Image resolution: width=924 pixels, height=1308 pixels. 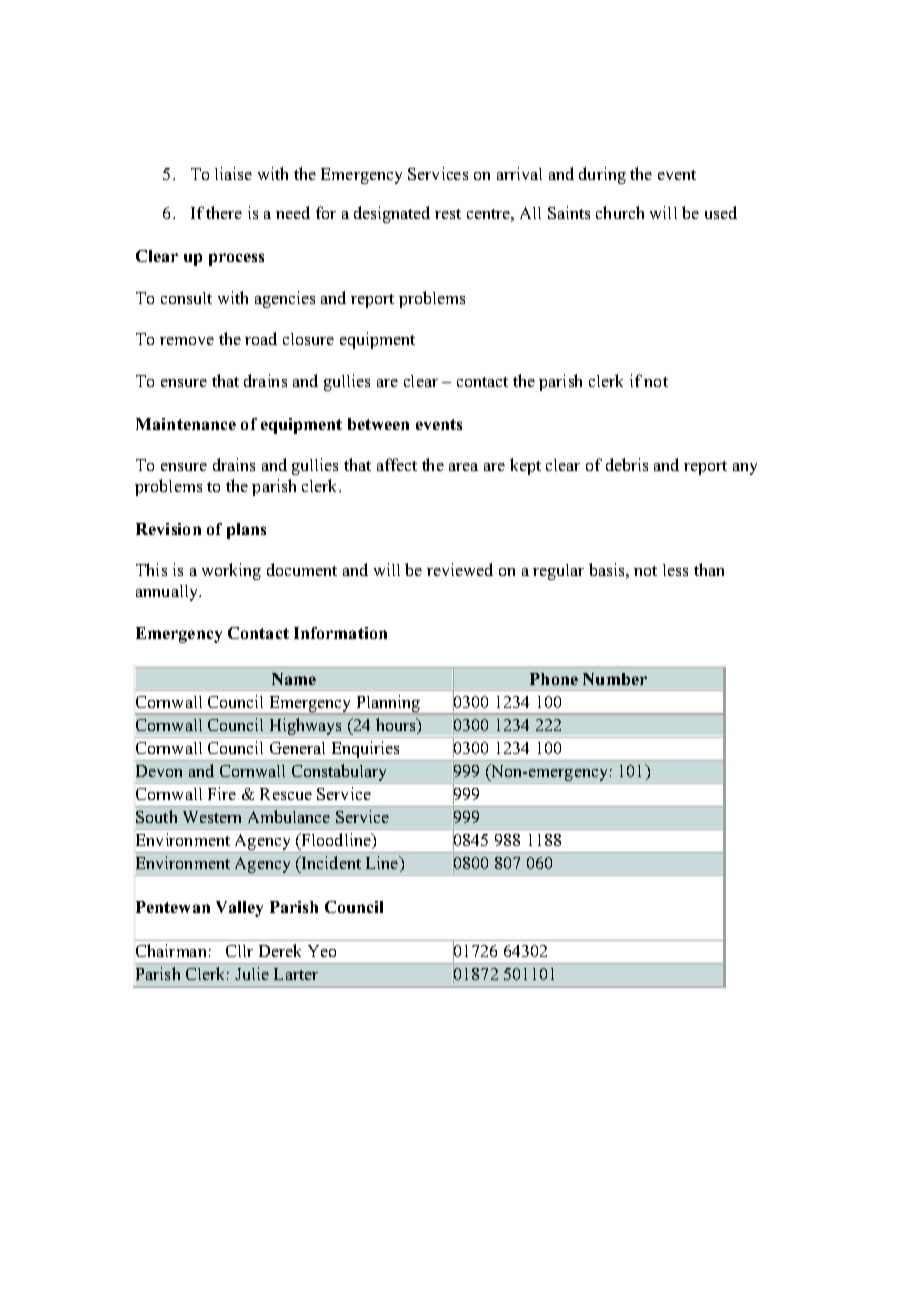 I want to click on rest, so click(x=448, y=214).
